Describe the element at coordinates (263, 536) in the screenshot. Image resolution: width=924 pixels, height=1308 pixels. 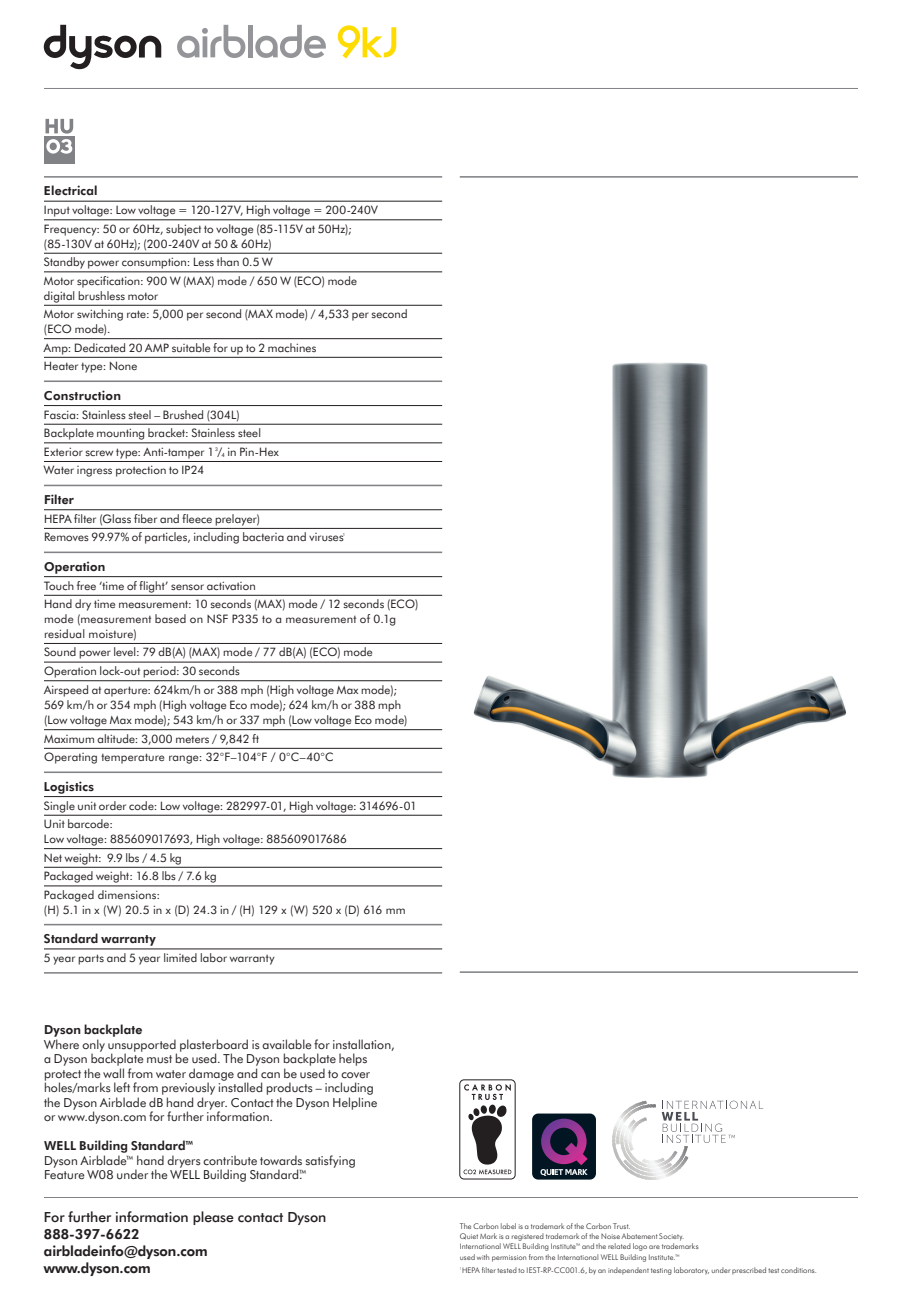
I see `bacteria` at that location.
